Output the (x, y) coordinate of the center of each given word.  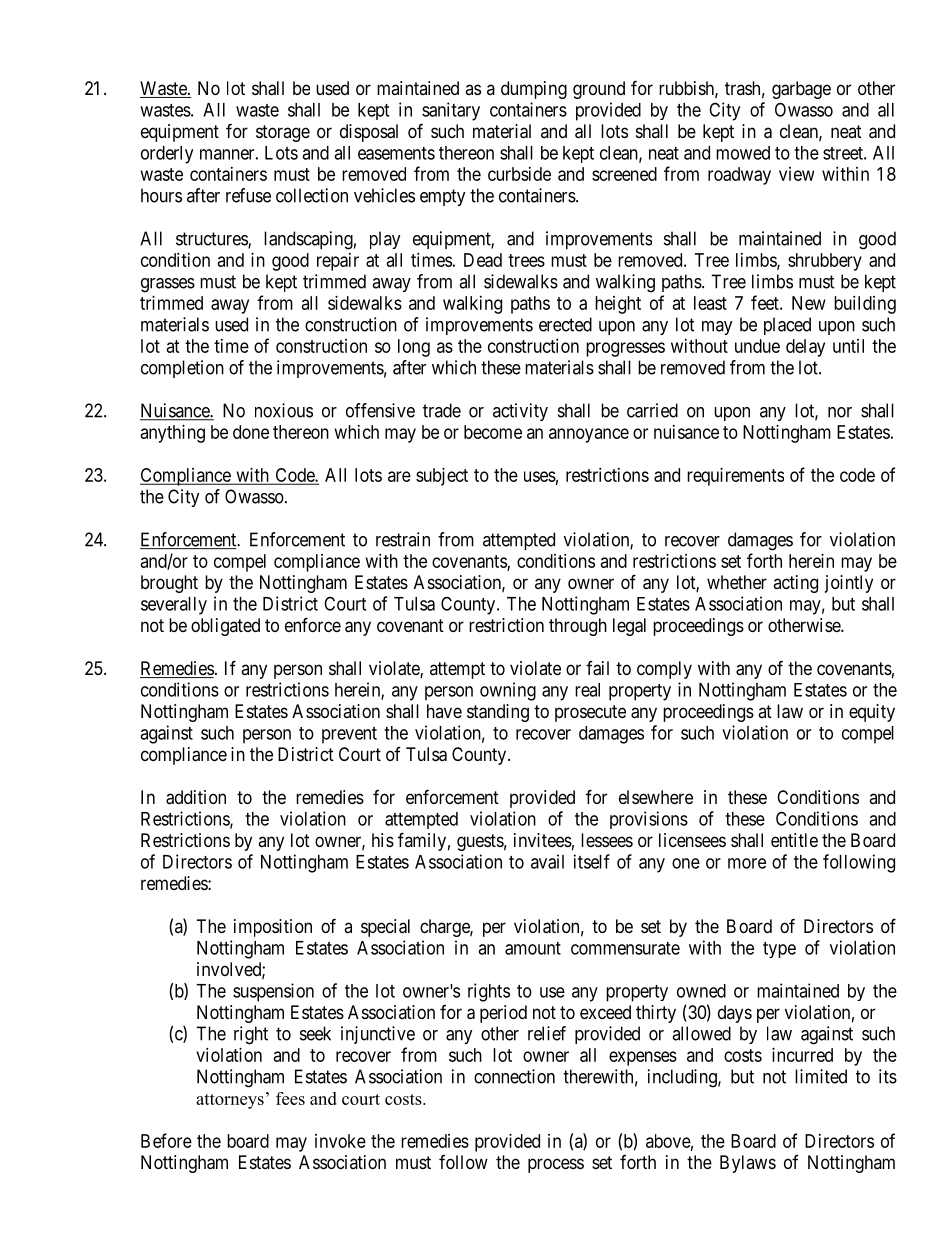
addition (196, 797)
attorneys (230, 1101)
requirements (735, 477)
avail (547, 861)
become (493, 432)
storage (283, 133)
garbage (801, 90)
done (251, 432)
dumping (534, 90)
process (556, 1165)
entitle (794, 840)
